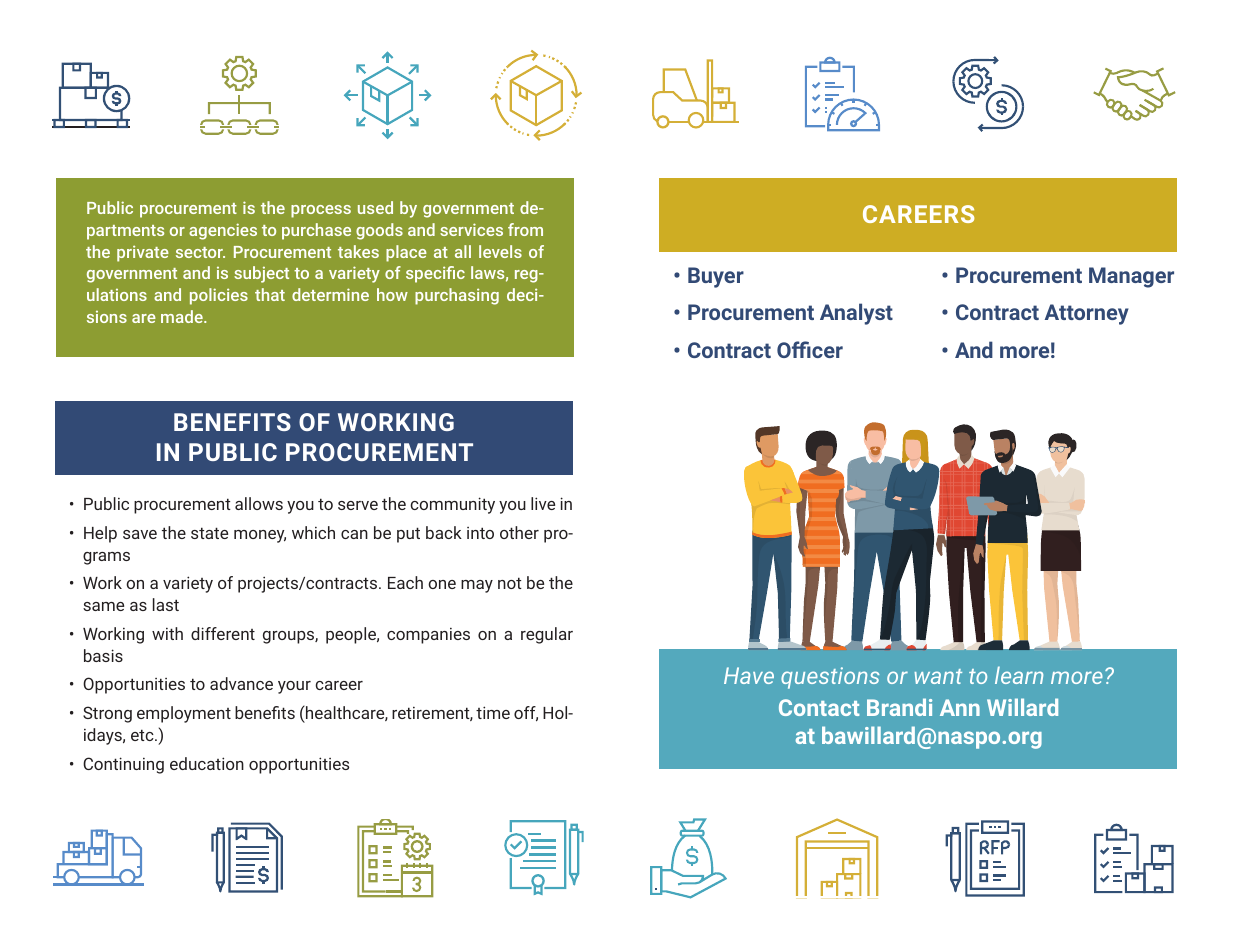  Describe the element at coordinates (519, 532) in the screenshot. I see `other` at that location.
